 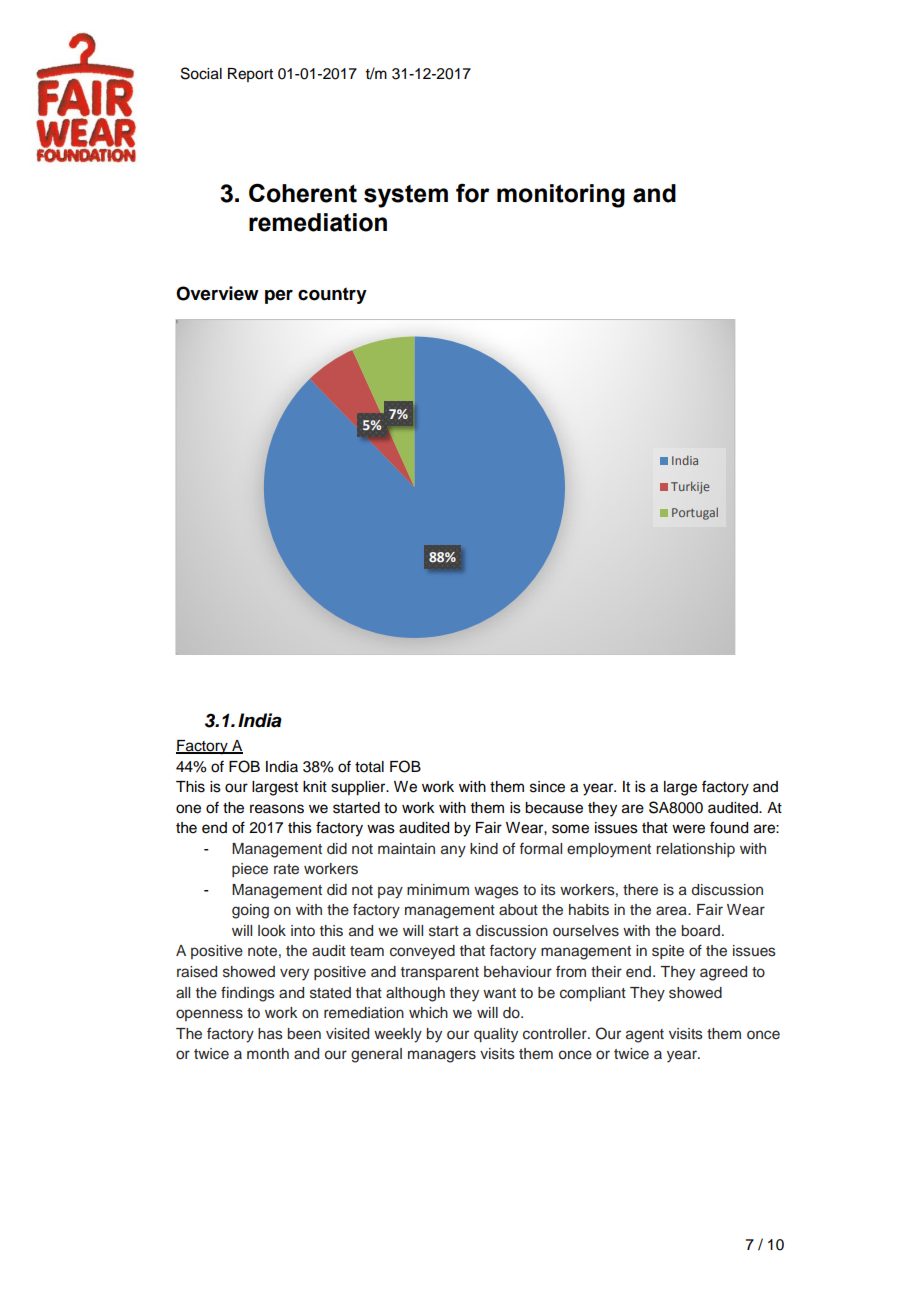 What do you see at coordinates (688, 829) in the screenshot?
I see `were` at bounding box center [688, 829].
